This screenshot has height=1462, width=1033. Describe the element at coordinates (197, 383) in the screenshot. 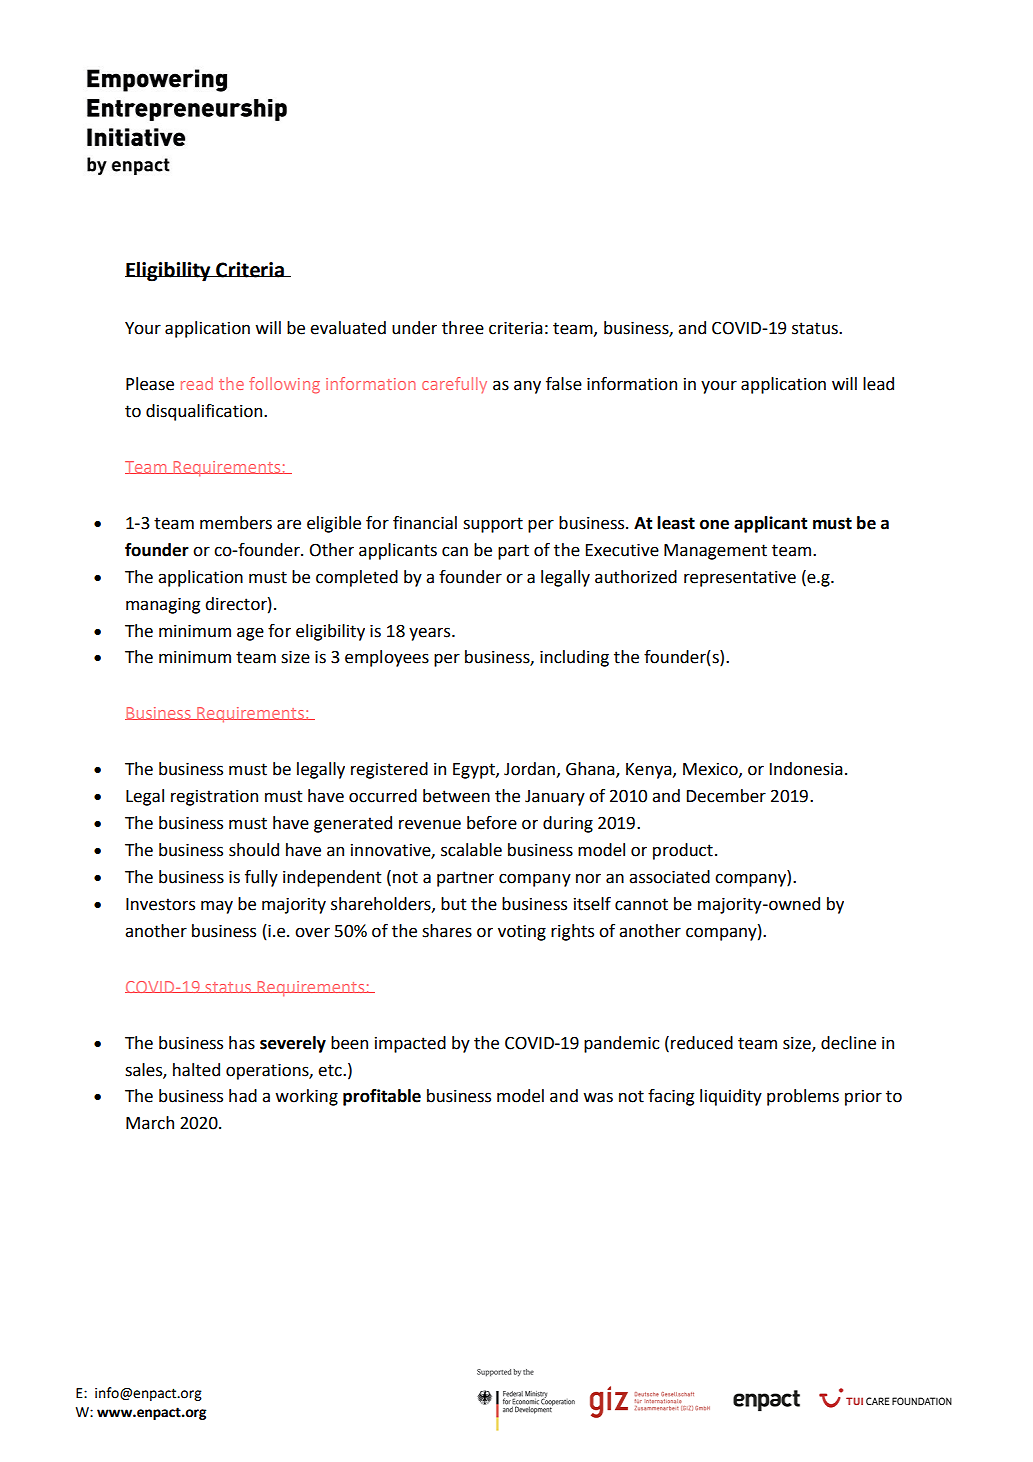

I see `read` at that location.
